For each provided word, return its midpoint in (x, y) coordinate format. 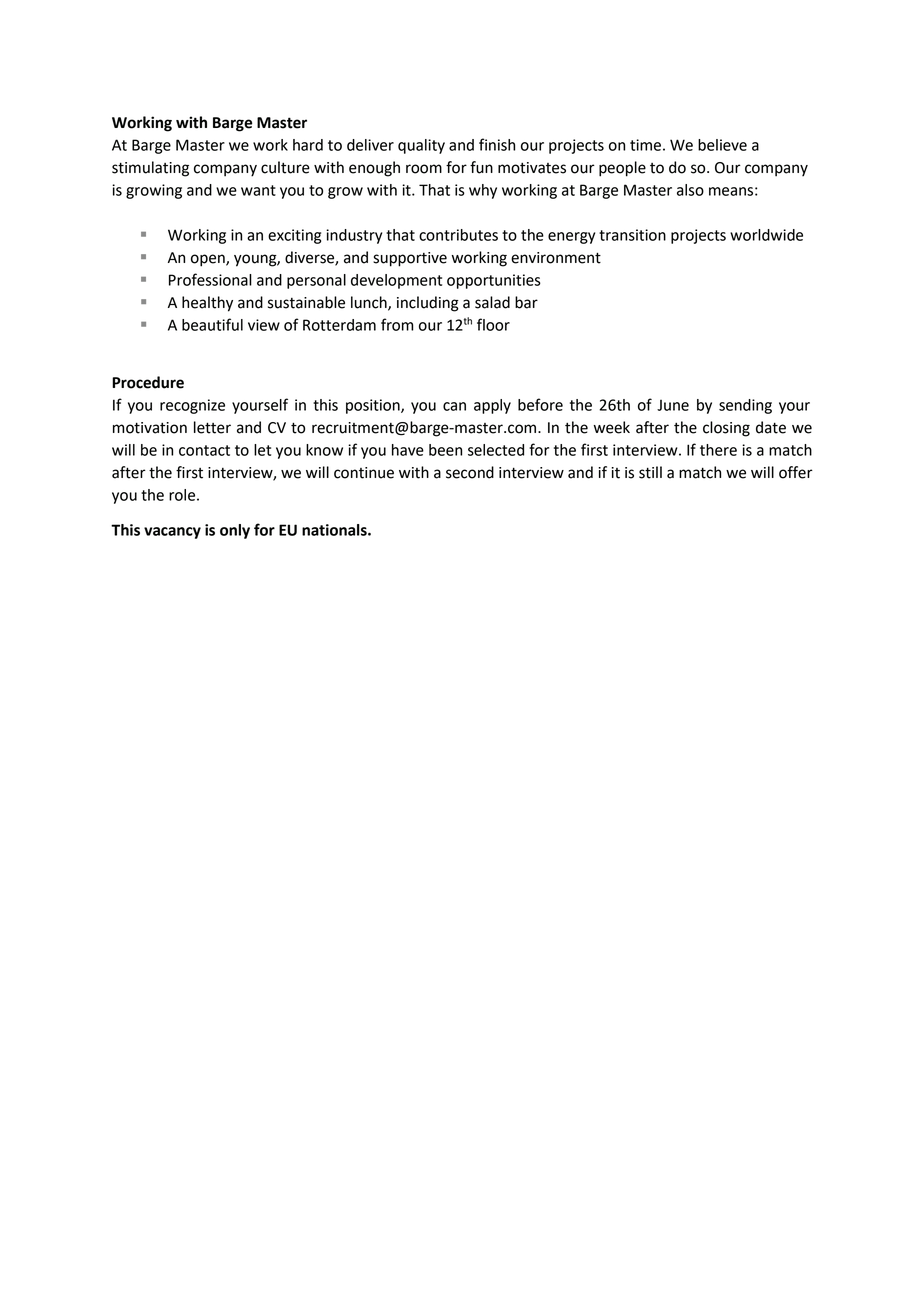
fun (481, 167)
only (235, 531)
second (470, 472)
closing (726, 429)
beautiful (212, 324)
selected (496, 450)
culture (285, 167)
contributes (458, 235)
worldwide (766, 235)
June (673, 405)
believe (722, 145)
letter (212, 427)
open (209, 260)
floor (493, 324)
